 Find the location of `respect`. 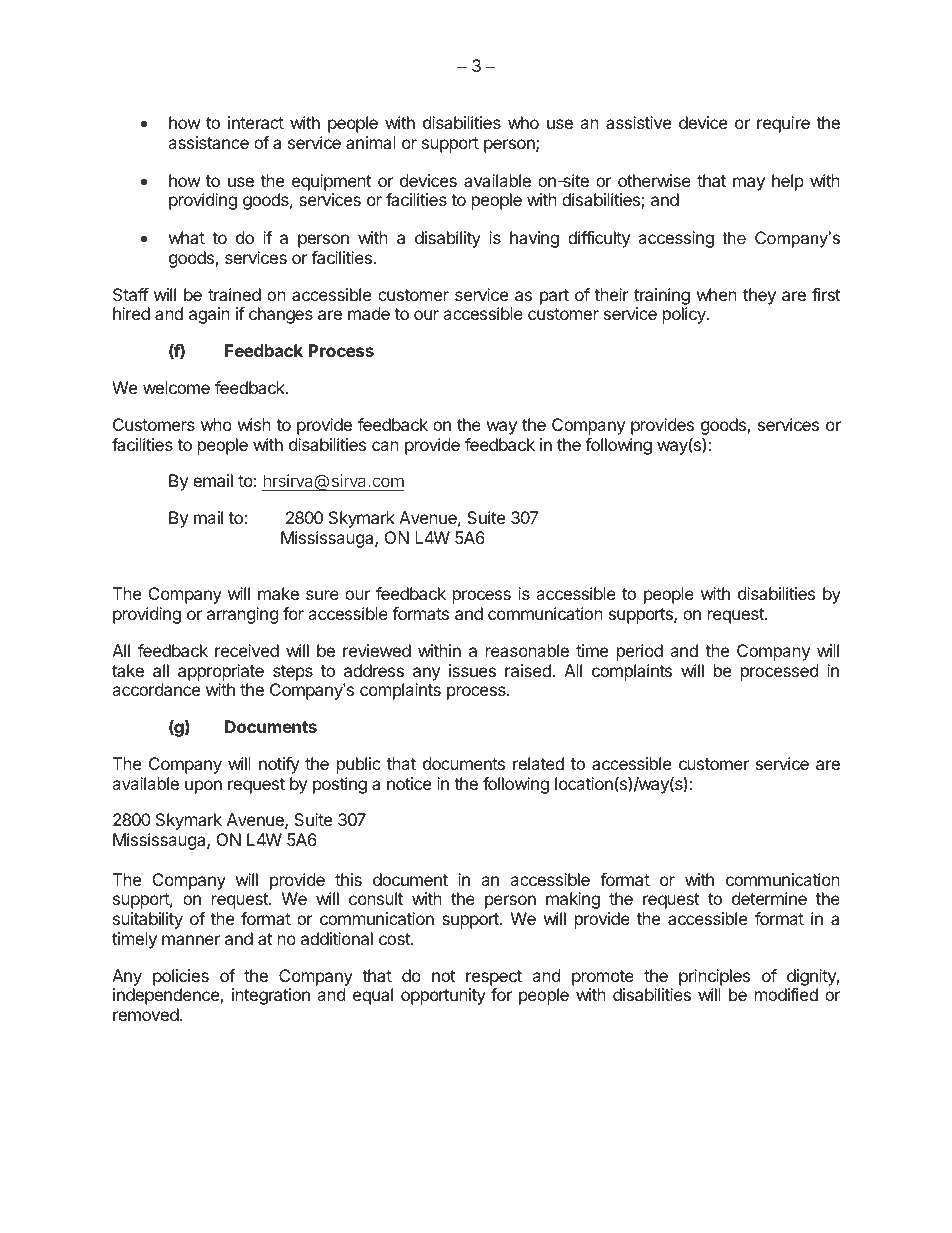

respect is located at coordinates (494, 978).
